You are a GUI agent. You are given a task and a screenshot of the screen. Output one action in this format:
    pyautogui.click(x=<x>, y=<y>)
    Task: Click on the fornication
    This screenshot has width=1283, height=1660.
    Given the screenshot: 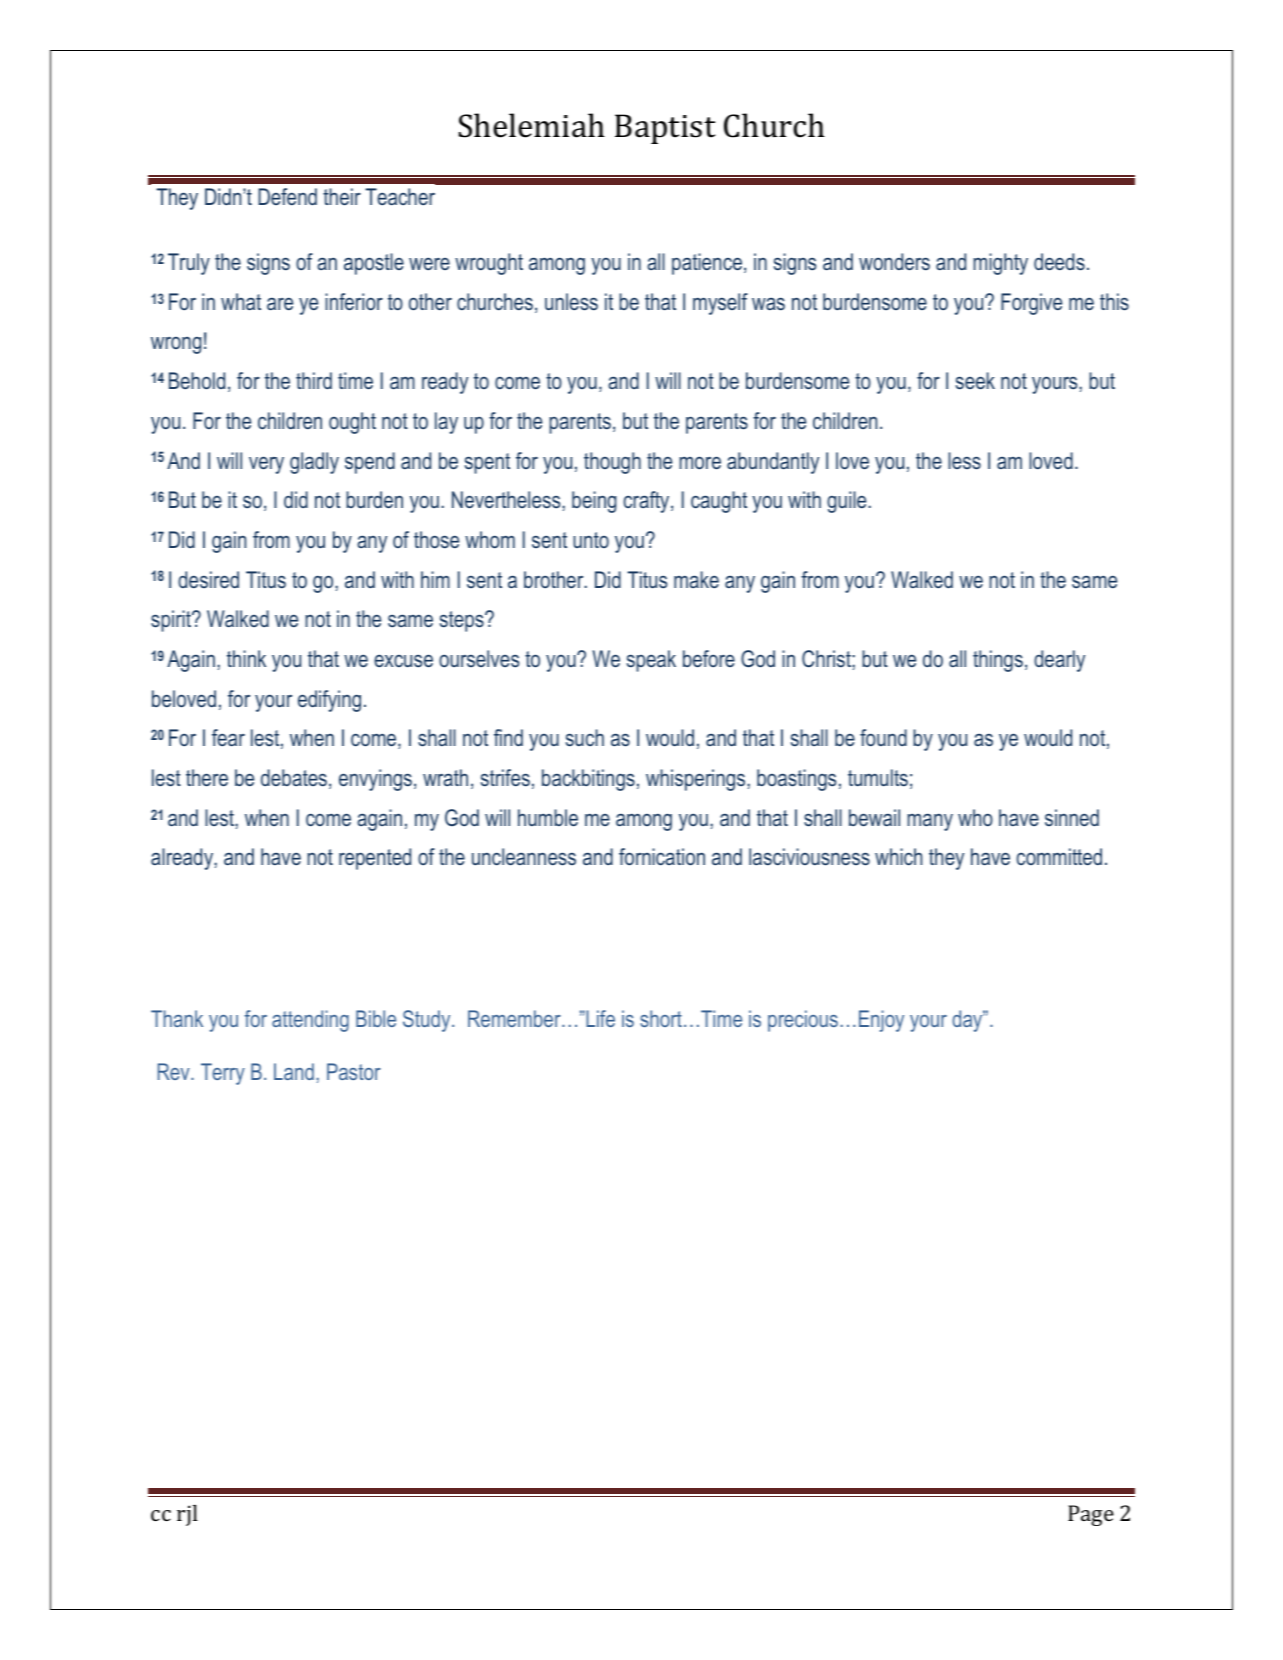 What is the action you would take?
    pyautogui.click(x=662, y=856)
